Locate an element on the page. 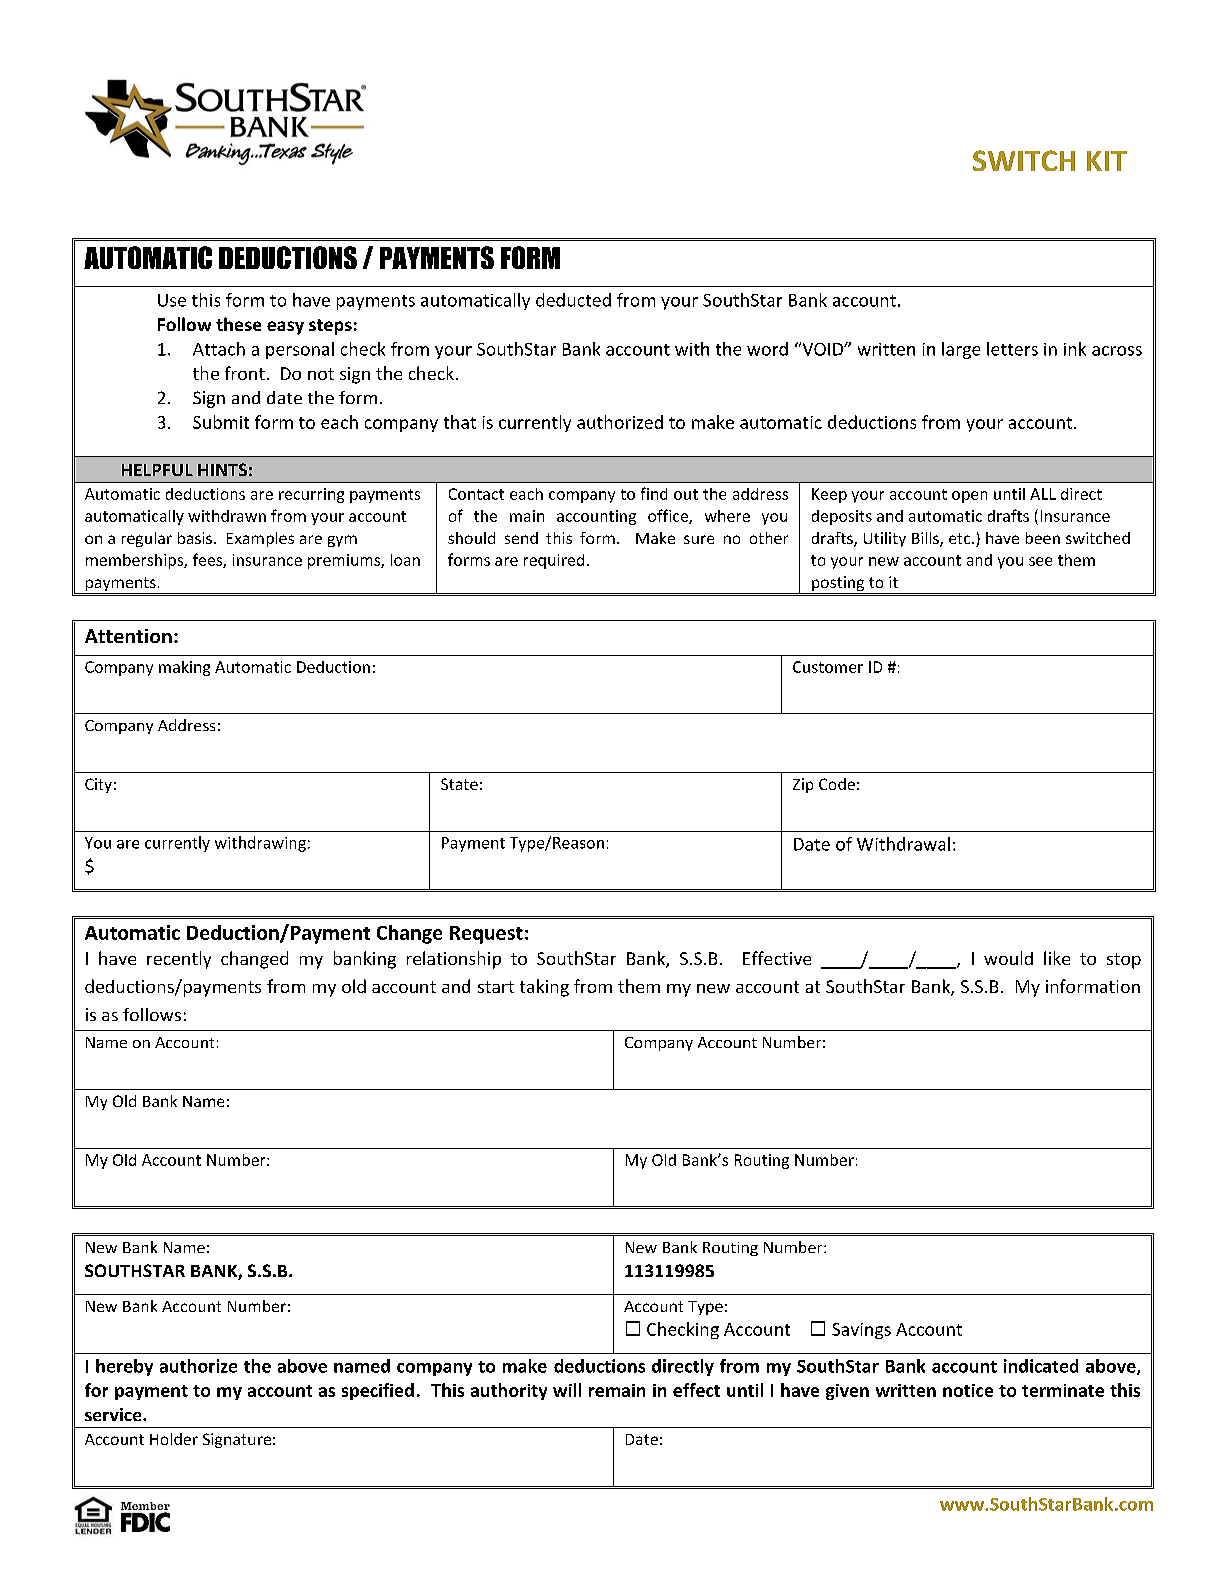 The image size is (1226, 1586). required is located at coordinates (554, 561).
